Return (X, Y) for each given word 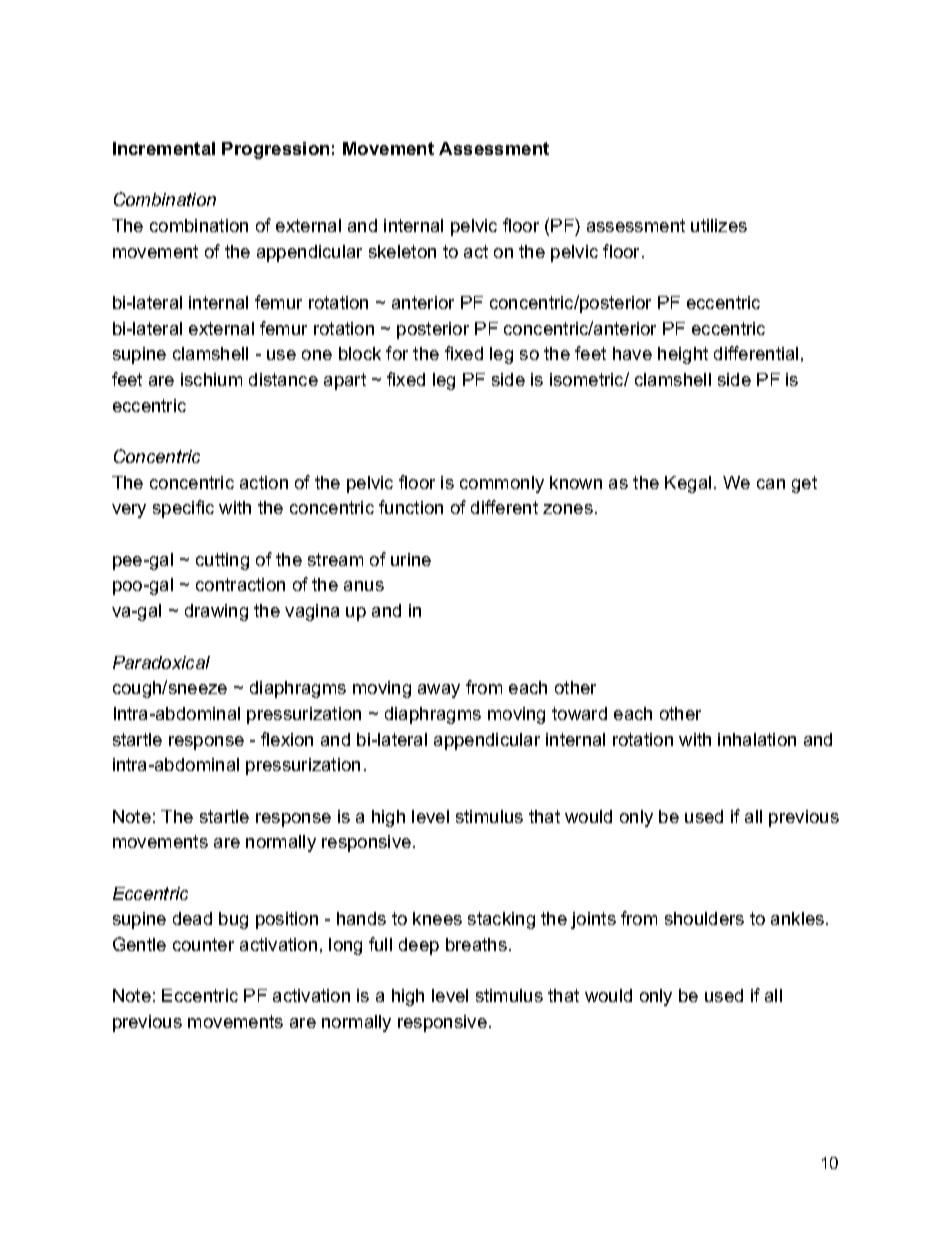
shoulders (704, 918)
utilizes (719, 225)
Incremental (164, 148)
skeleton (402, 251)
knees (437, 918)
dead (192, 918)
